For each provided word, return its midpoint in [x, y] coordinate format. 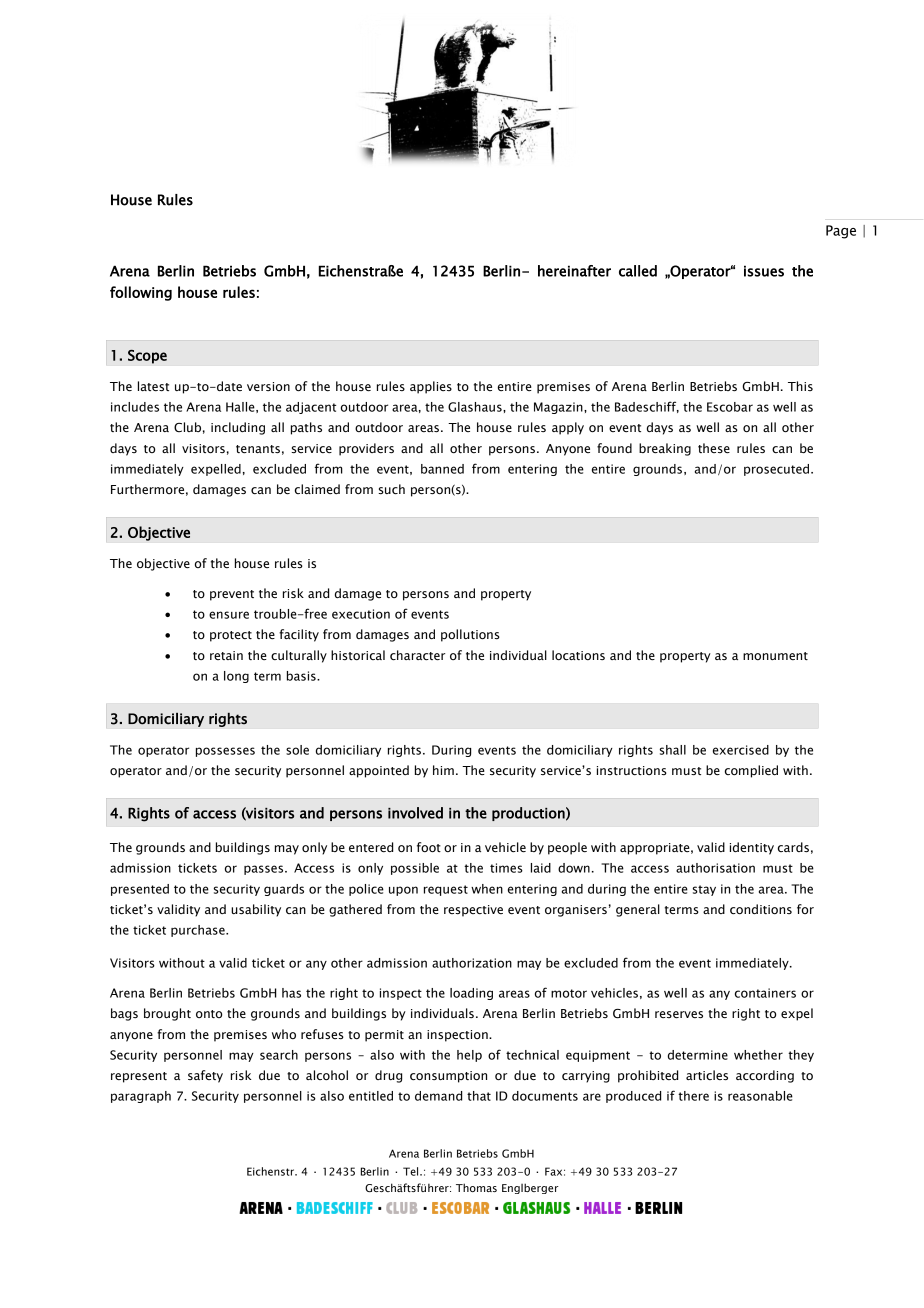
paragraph [141, 1097]
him [443, 770]
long [236, 677]
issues [764, 271]
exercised [741, 750]
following [141, 293]
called [638, 271]
